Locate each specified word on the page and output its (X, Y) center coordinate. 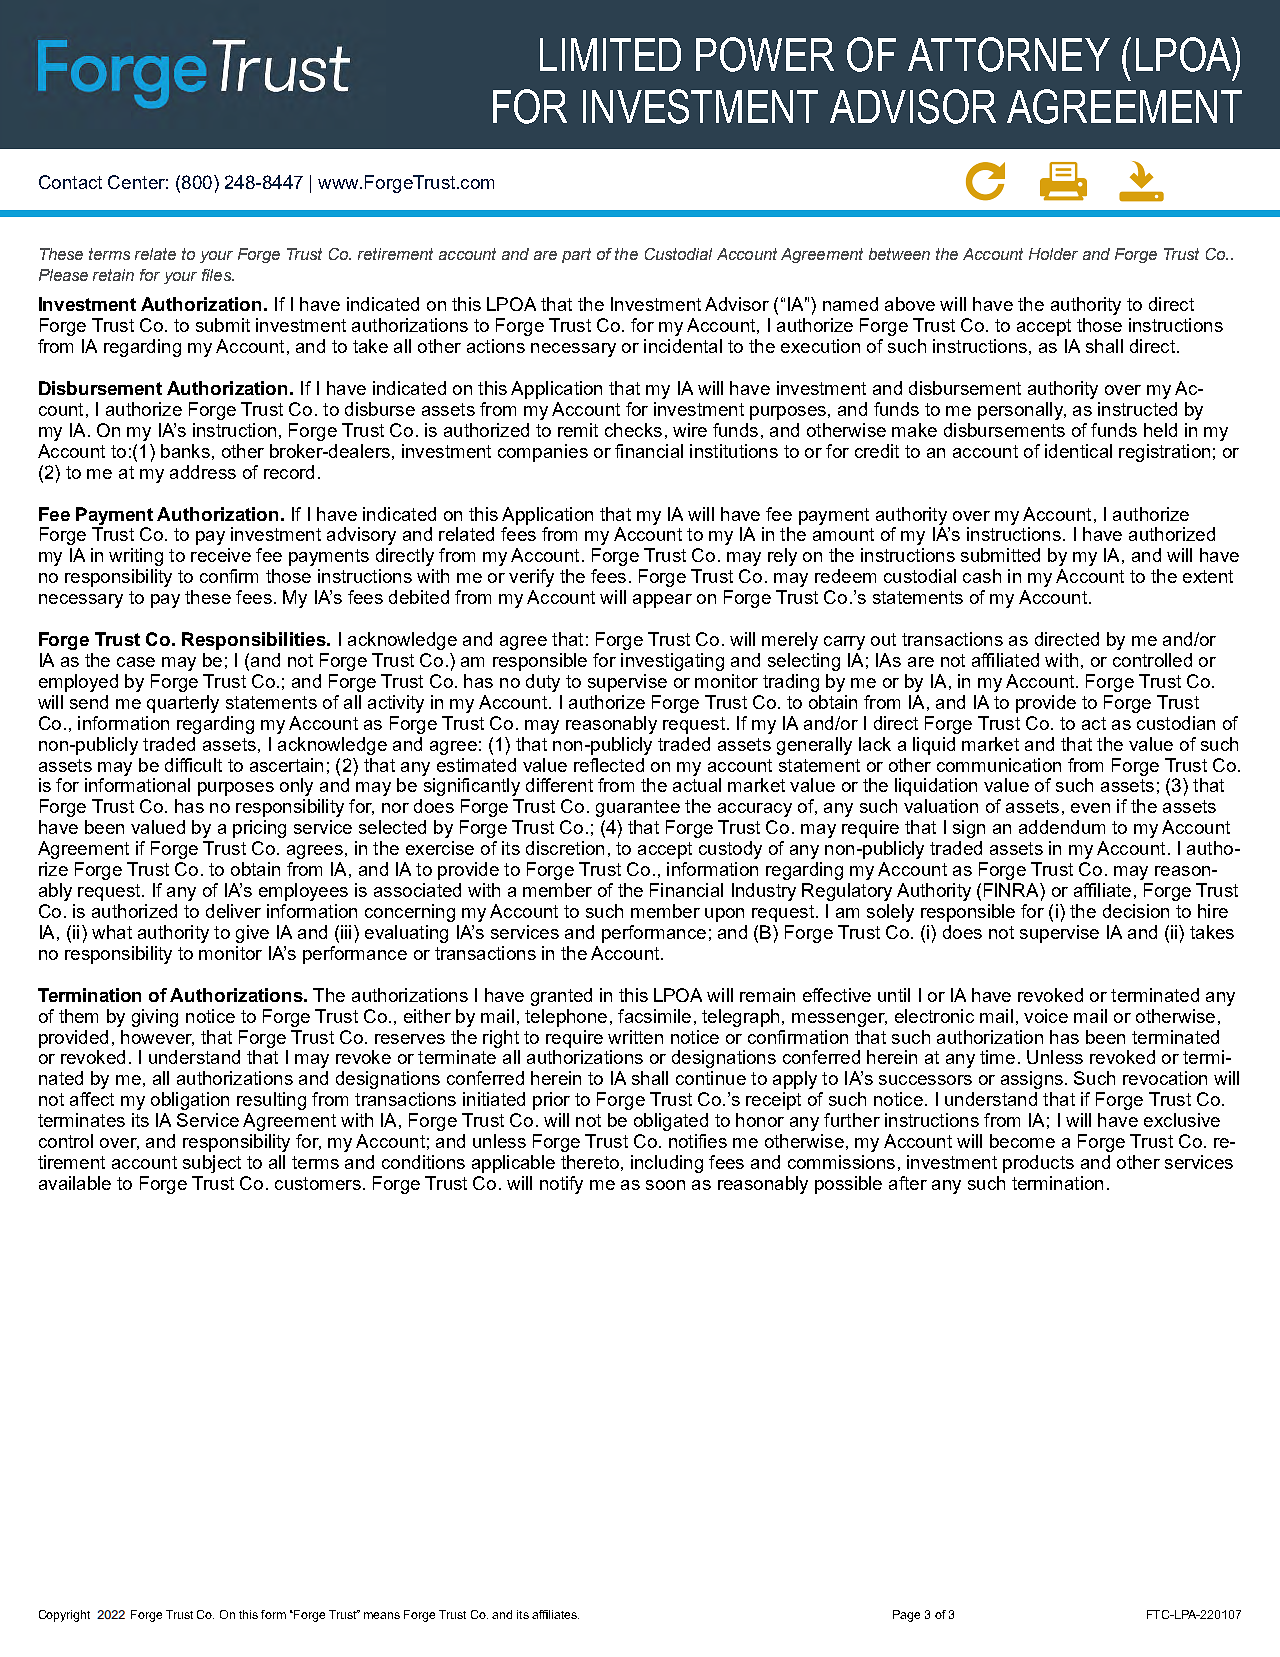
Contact (70, 182)
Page (906, 1616)
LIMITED (610, 54)
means (382, 1615)
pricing (259, 829)
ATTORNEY (1009, 54)
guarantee (638, 808)
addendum (1062, 827)
